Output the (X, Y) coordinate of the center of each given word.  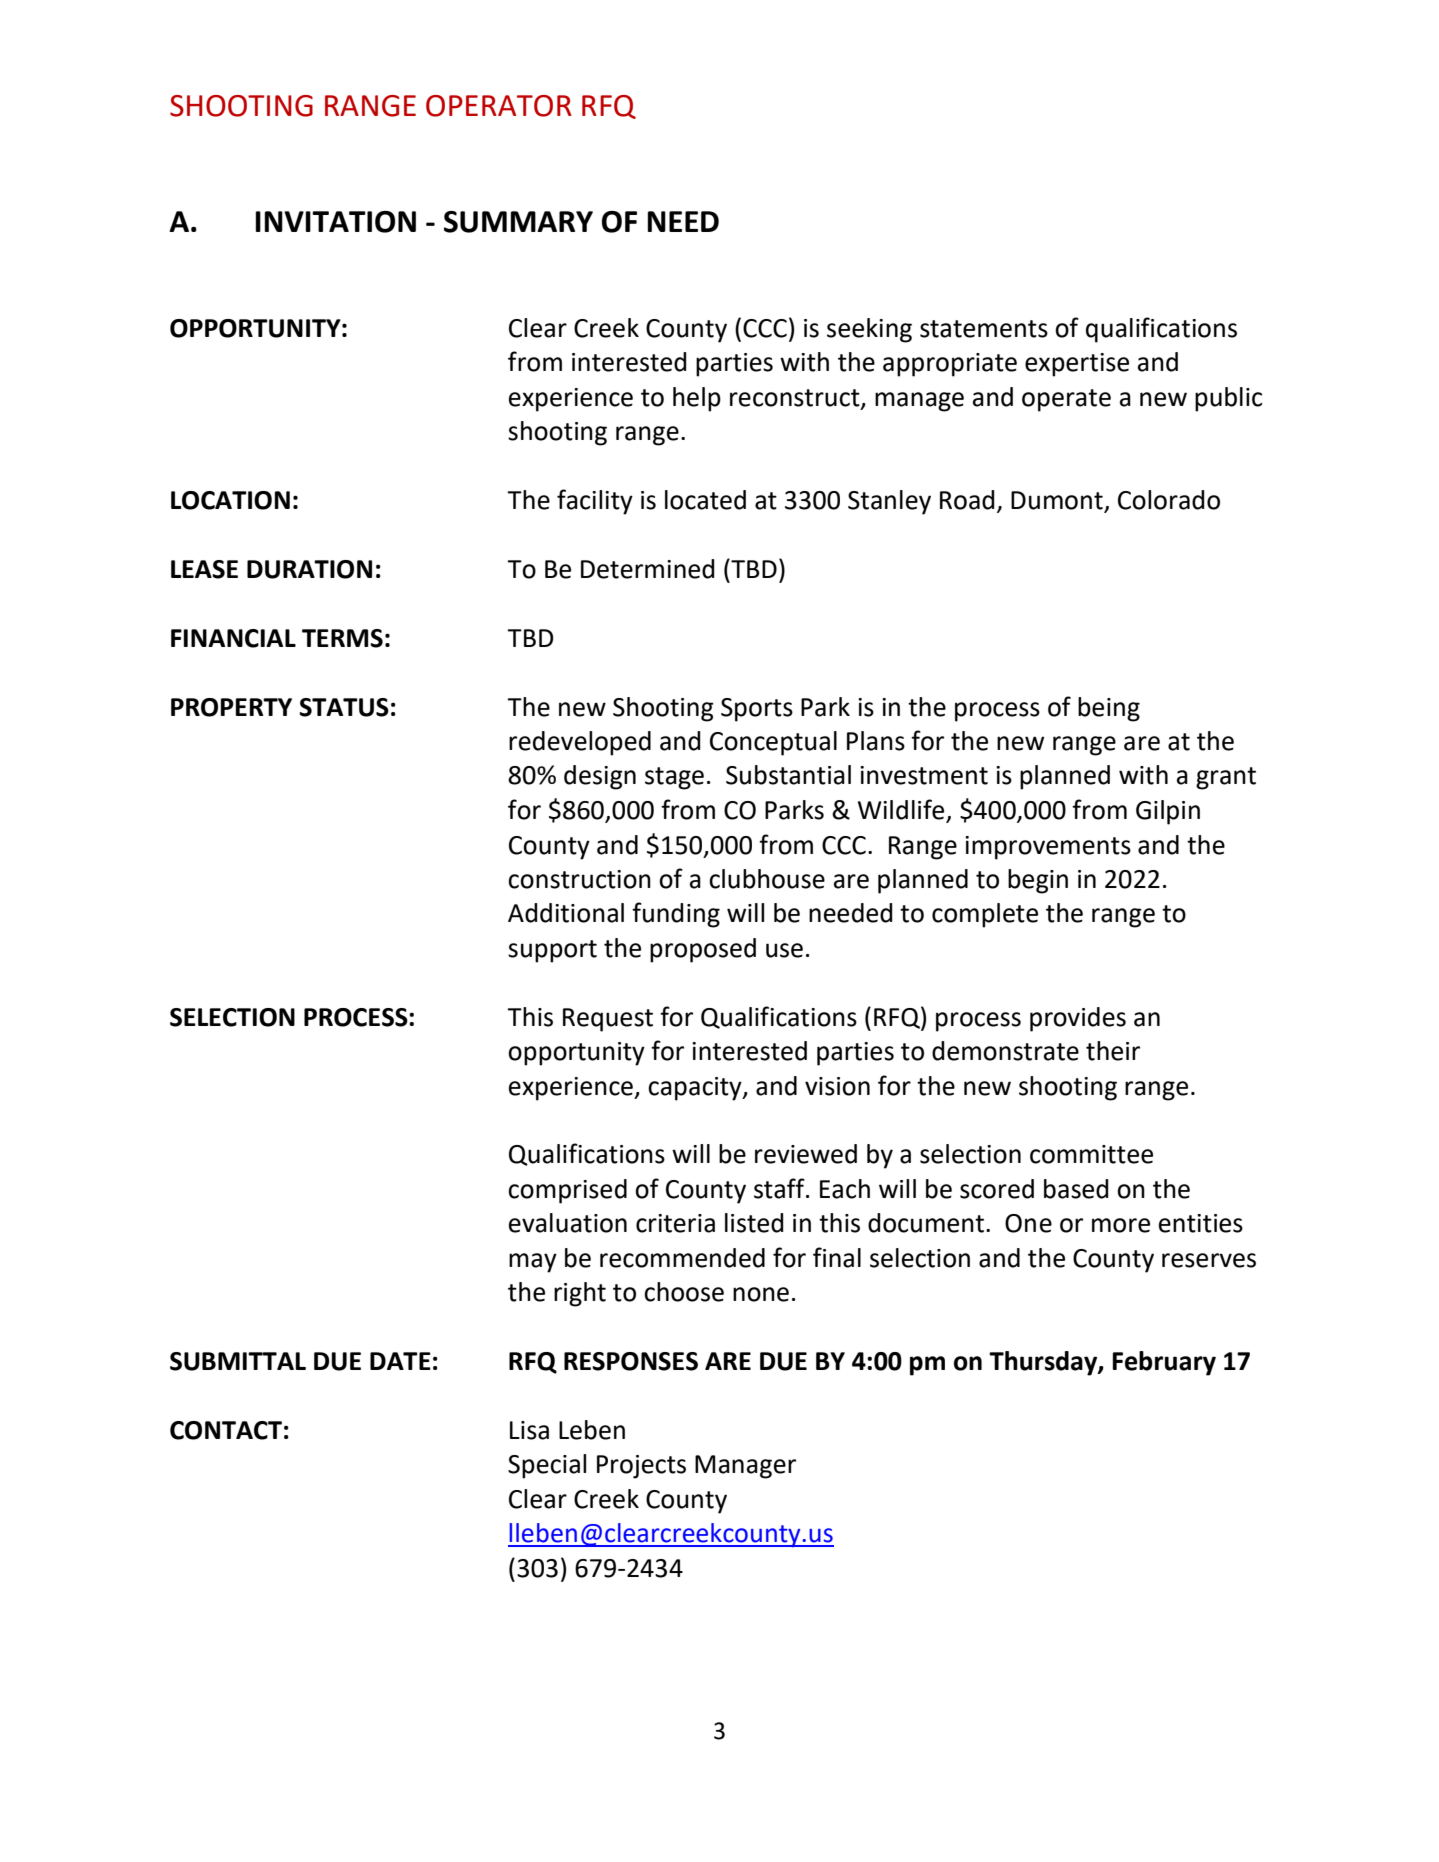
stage (674, 778)
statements (984, 329)
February (1164, 1363)
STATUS (344, 707)
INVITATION (335, 222)
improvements (1048, 848)
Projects (641, 1467)
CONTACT (226, 1430)
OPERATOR (499, 106)
